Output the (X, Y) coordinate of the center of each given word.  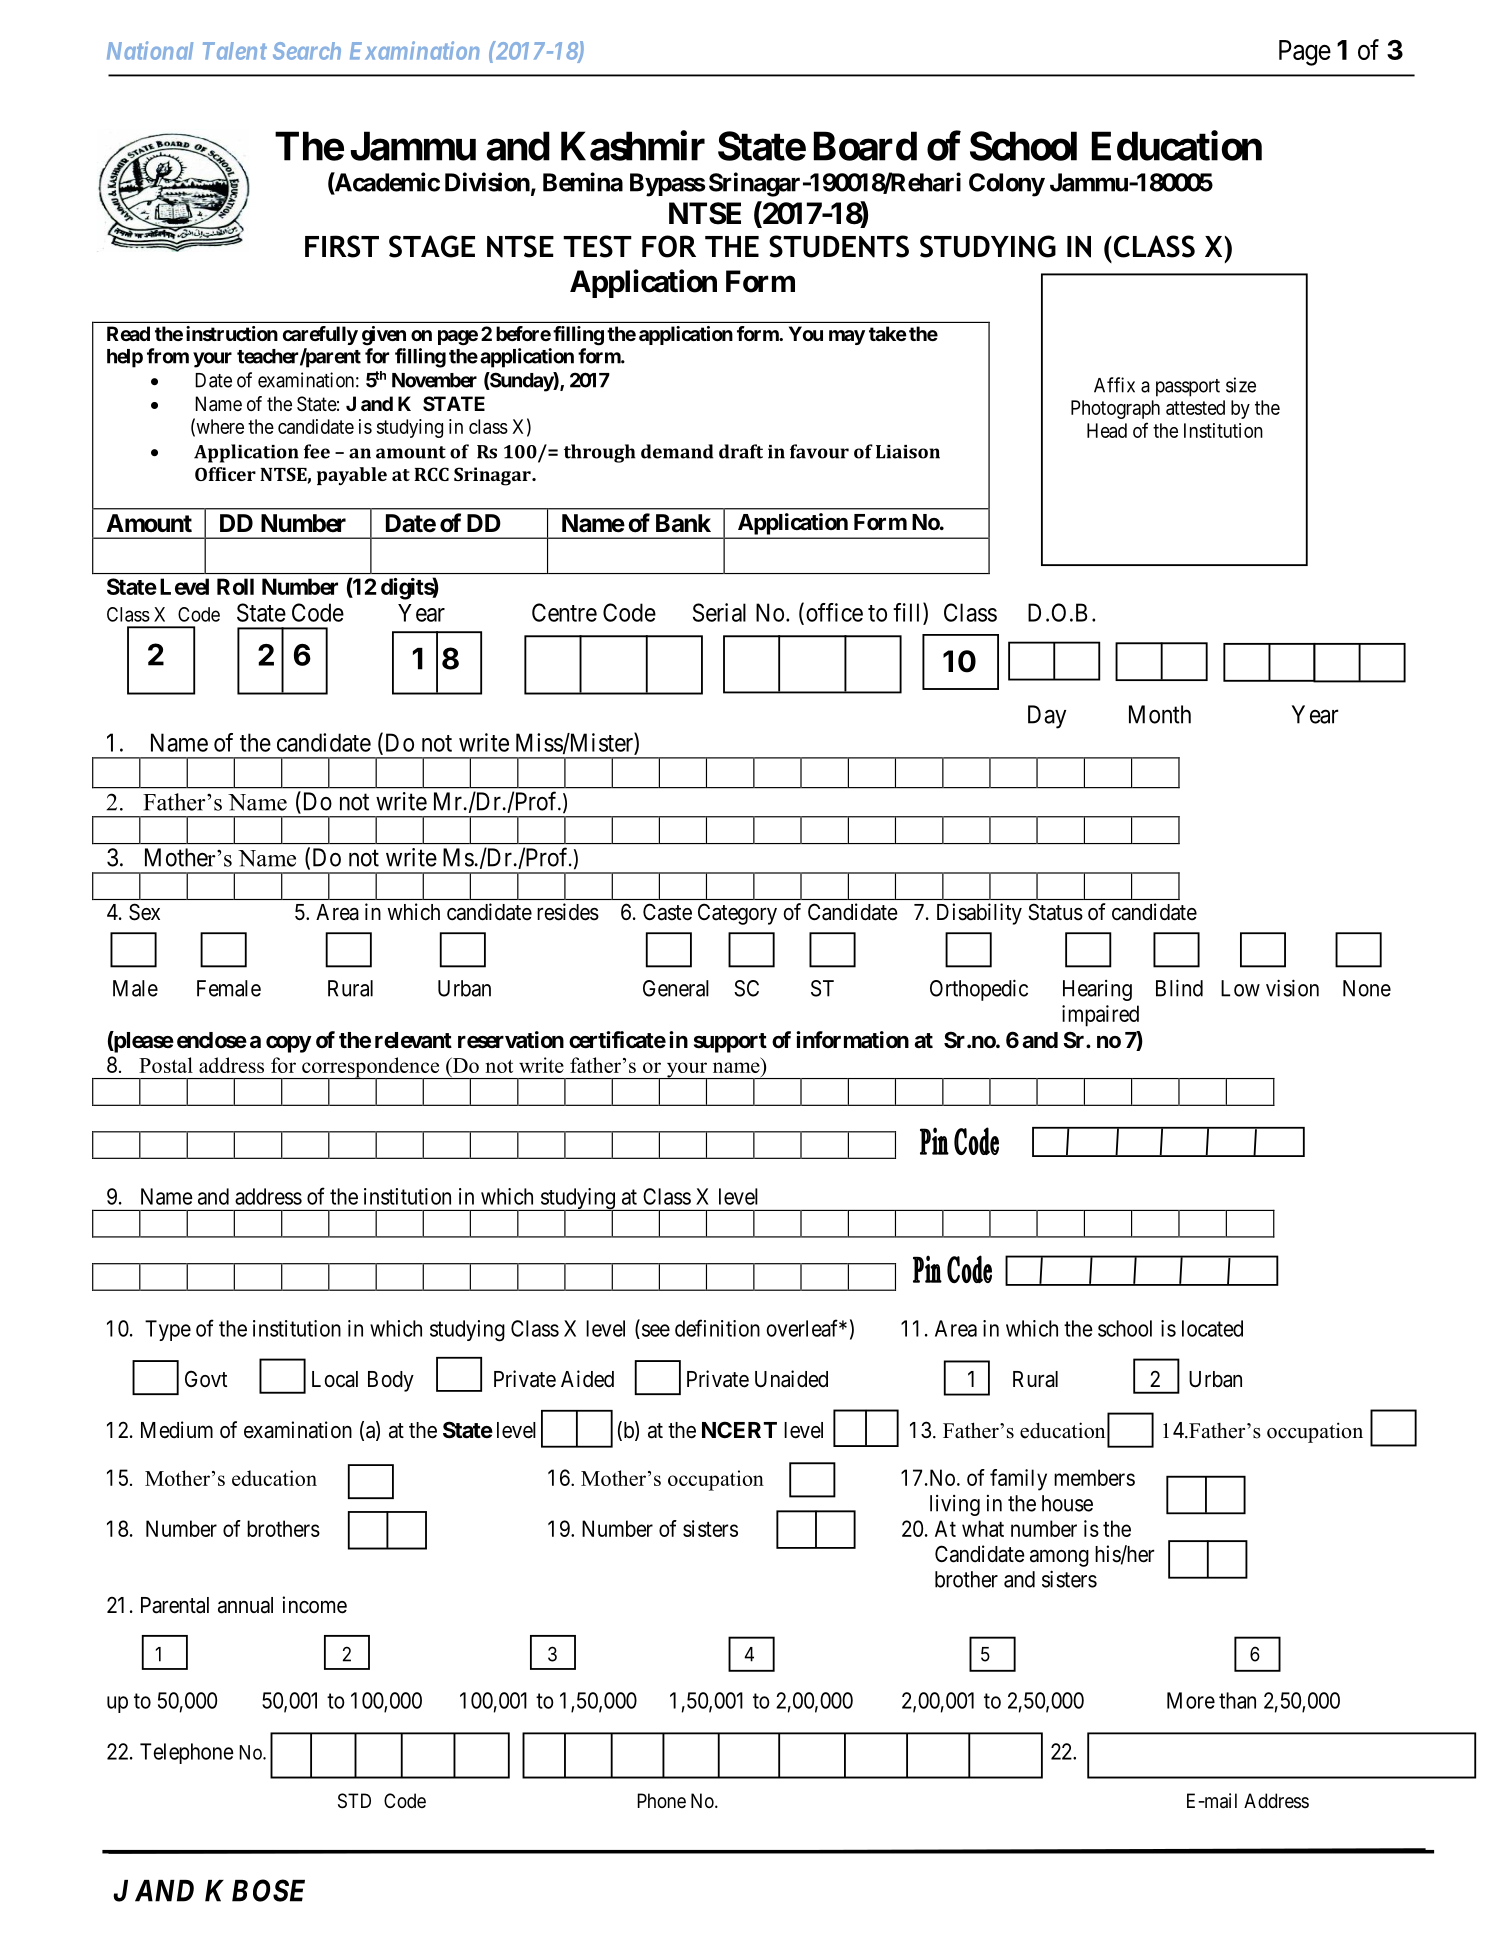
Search (307, 51)
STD (354, 1801)
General (676, 988)
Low (1240, 988)
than (1237, 1700)
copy (289, 1044)
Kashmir (633, 146)
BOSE (268, 1890)
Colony (1007, 185)
